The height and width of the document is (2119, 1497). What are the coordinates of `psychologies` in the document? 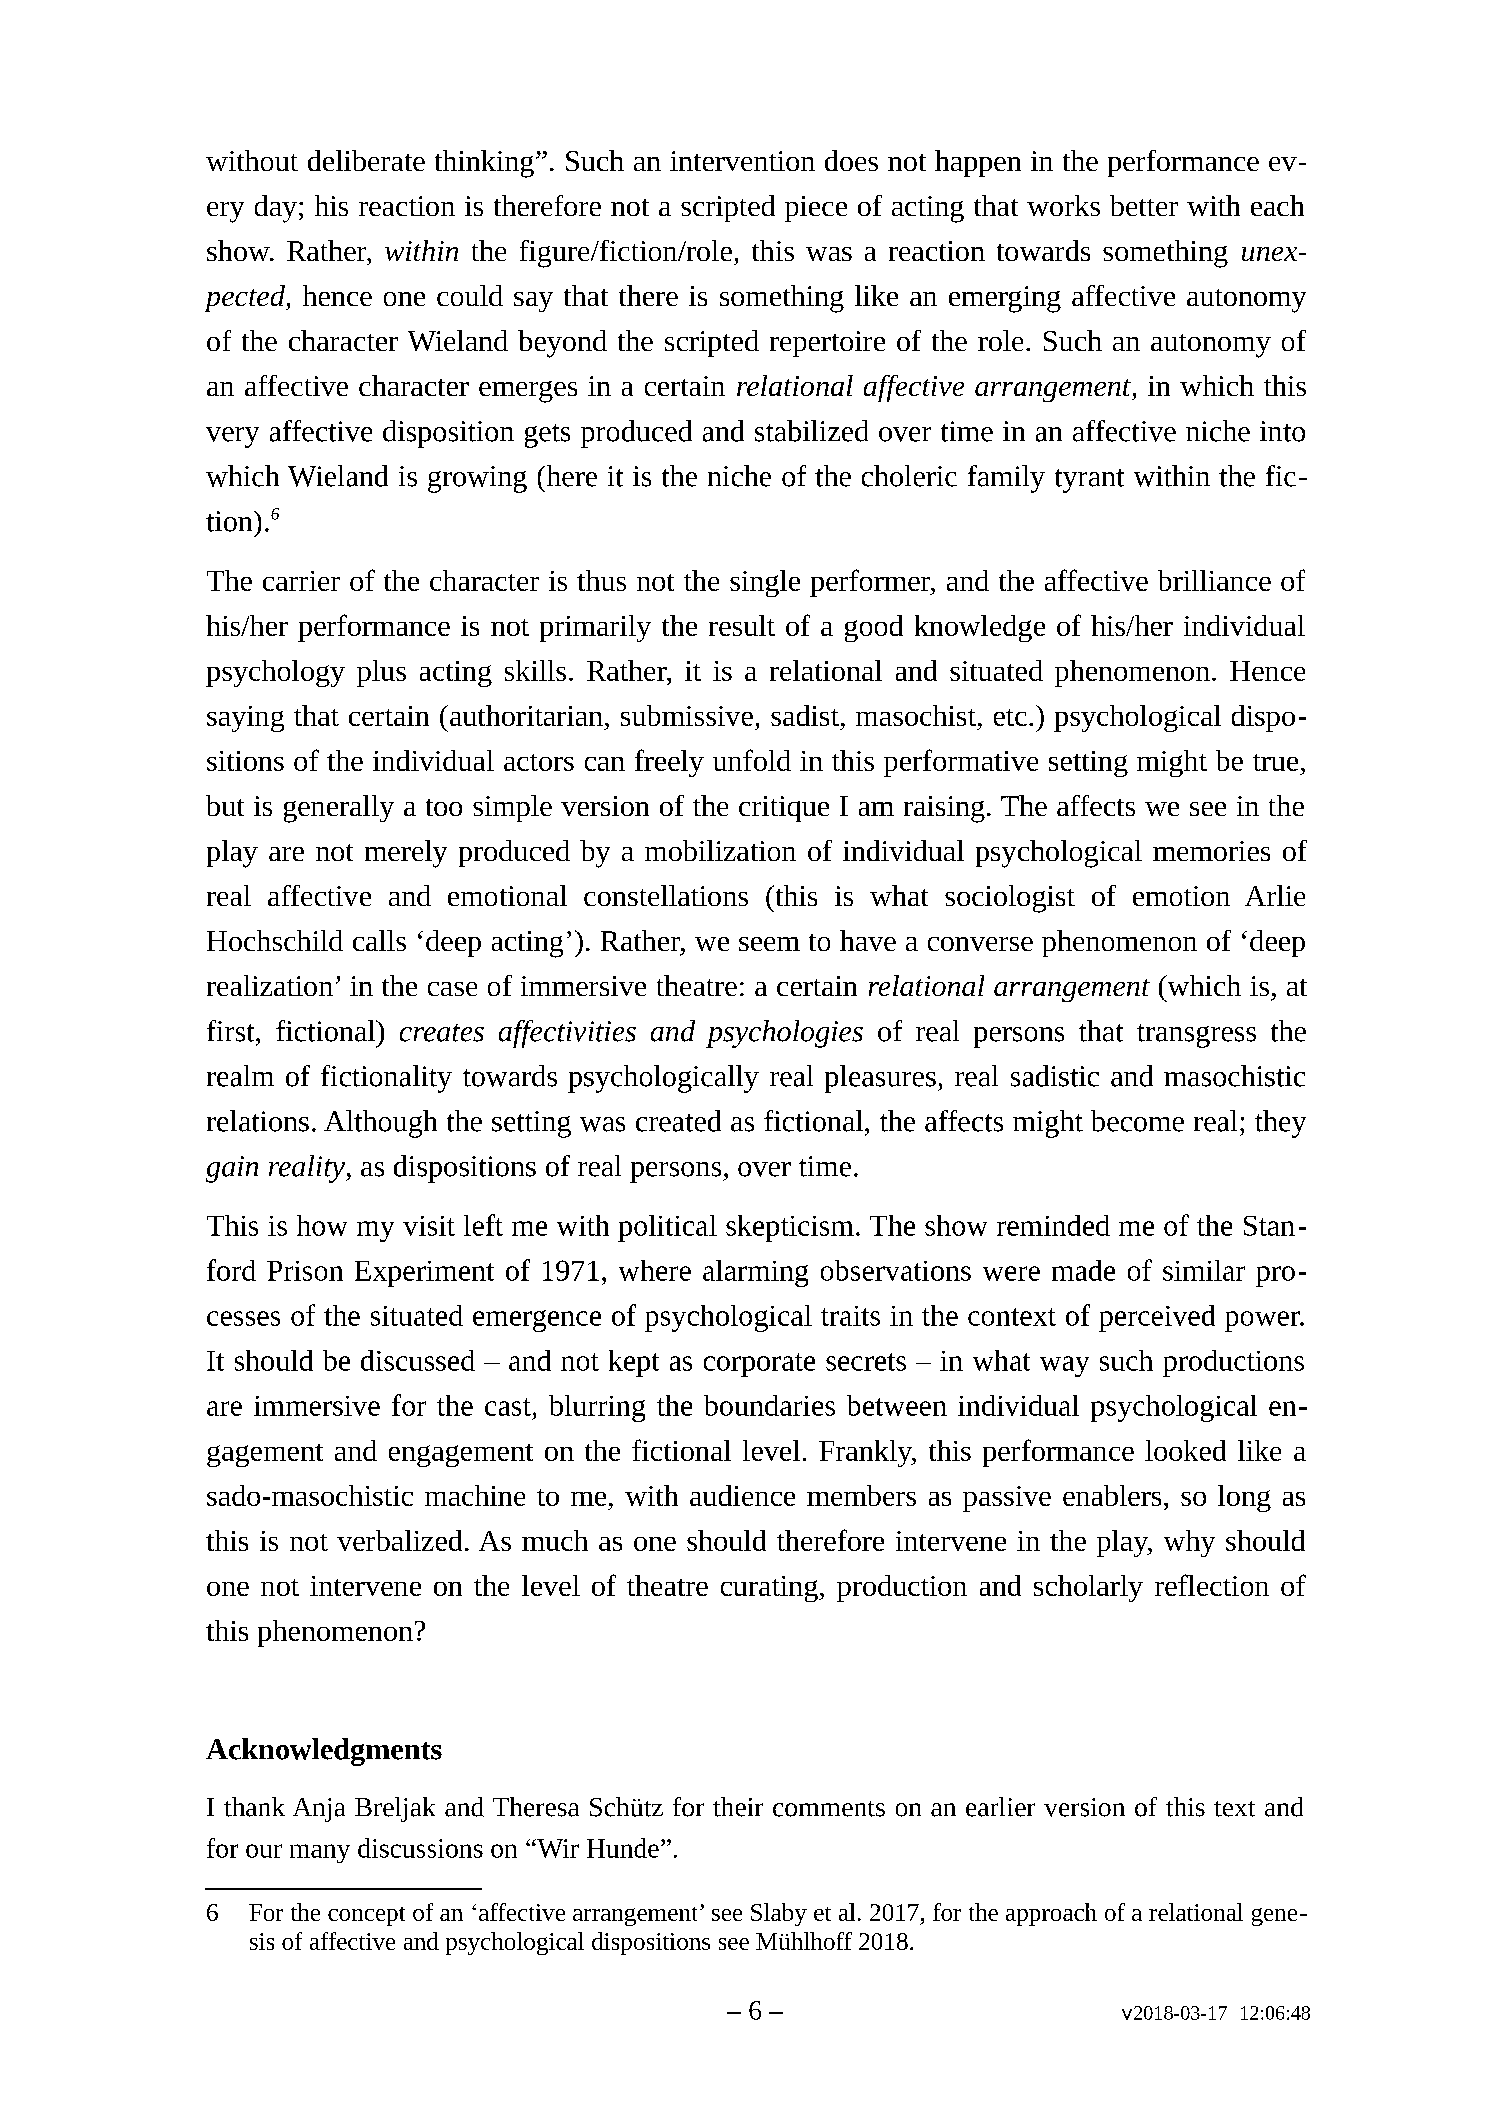 It's located at (784, 1034).
